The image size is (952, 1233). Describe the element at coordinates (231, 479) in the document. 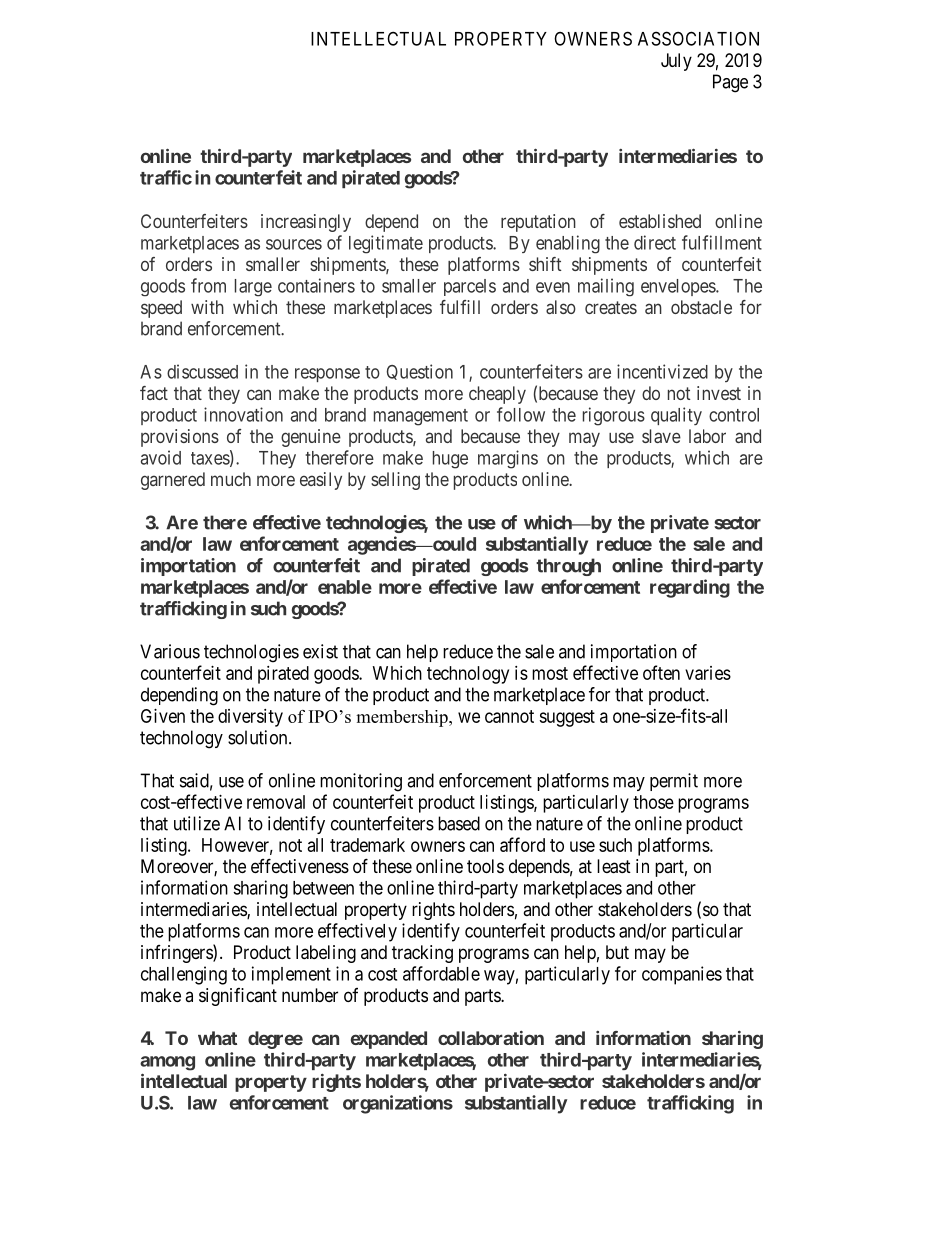

I see `much` at that location.
